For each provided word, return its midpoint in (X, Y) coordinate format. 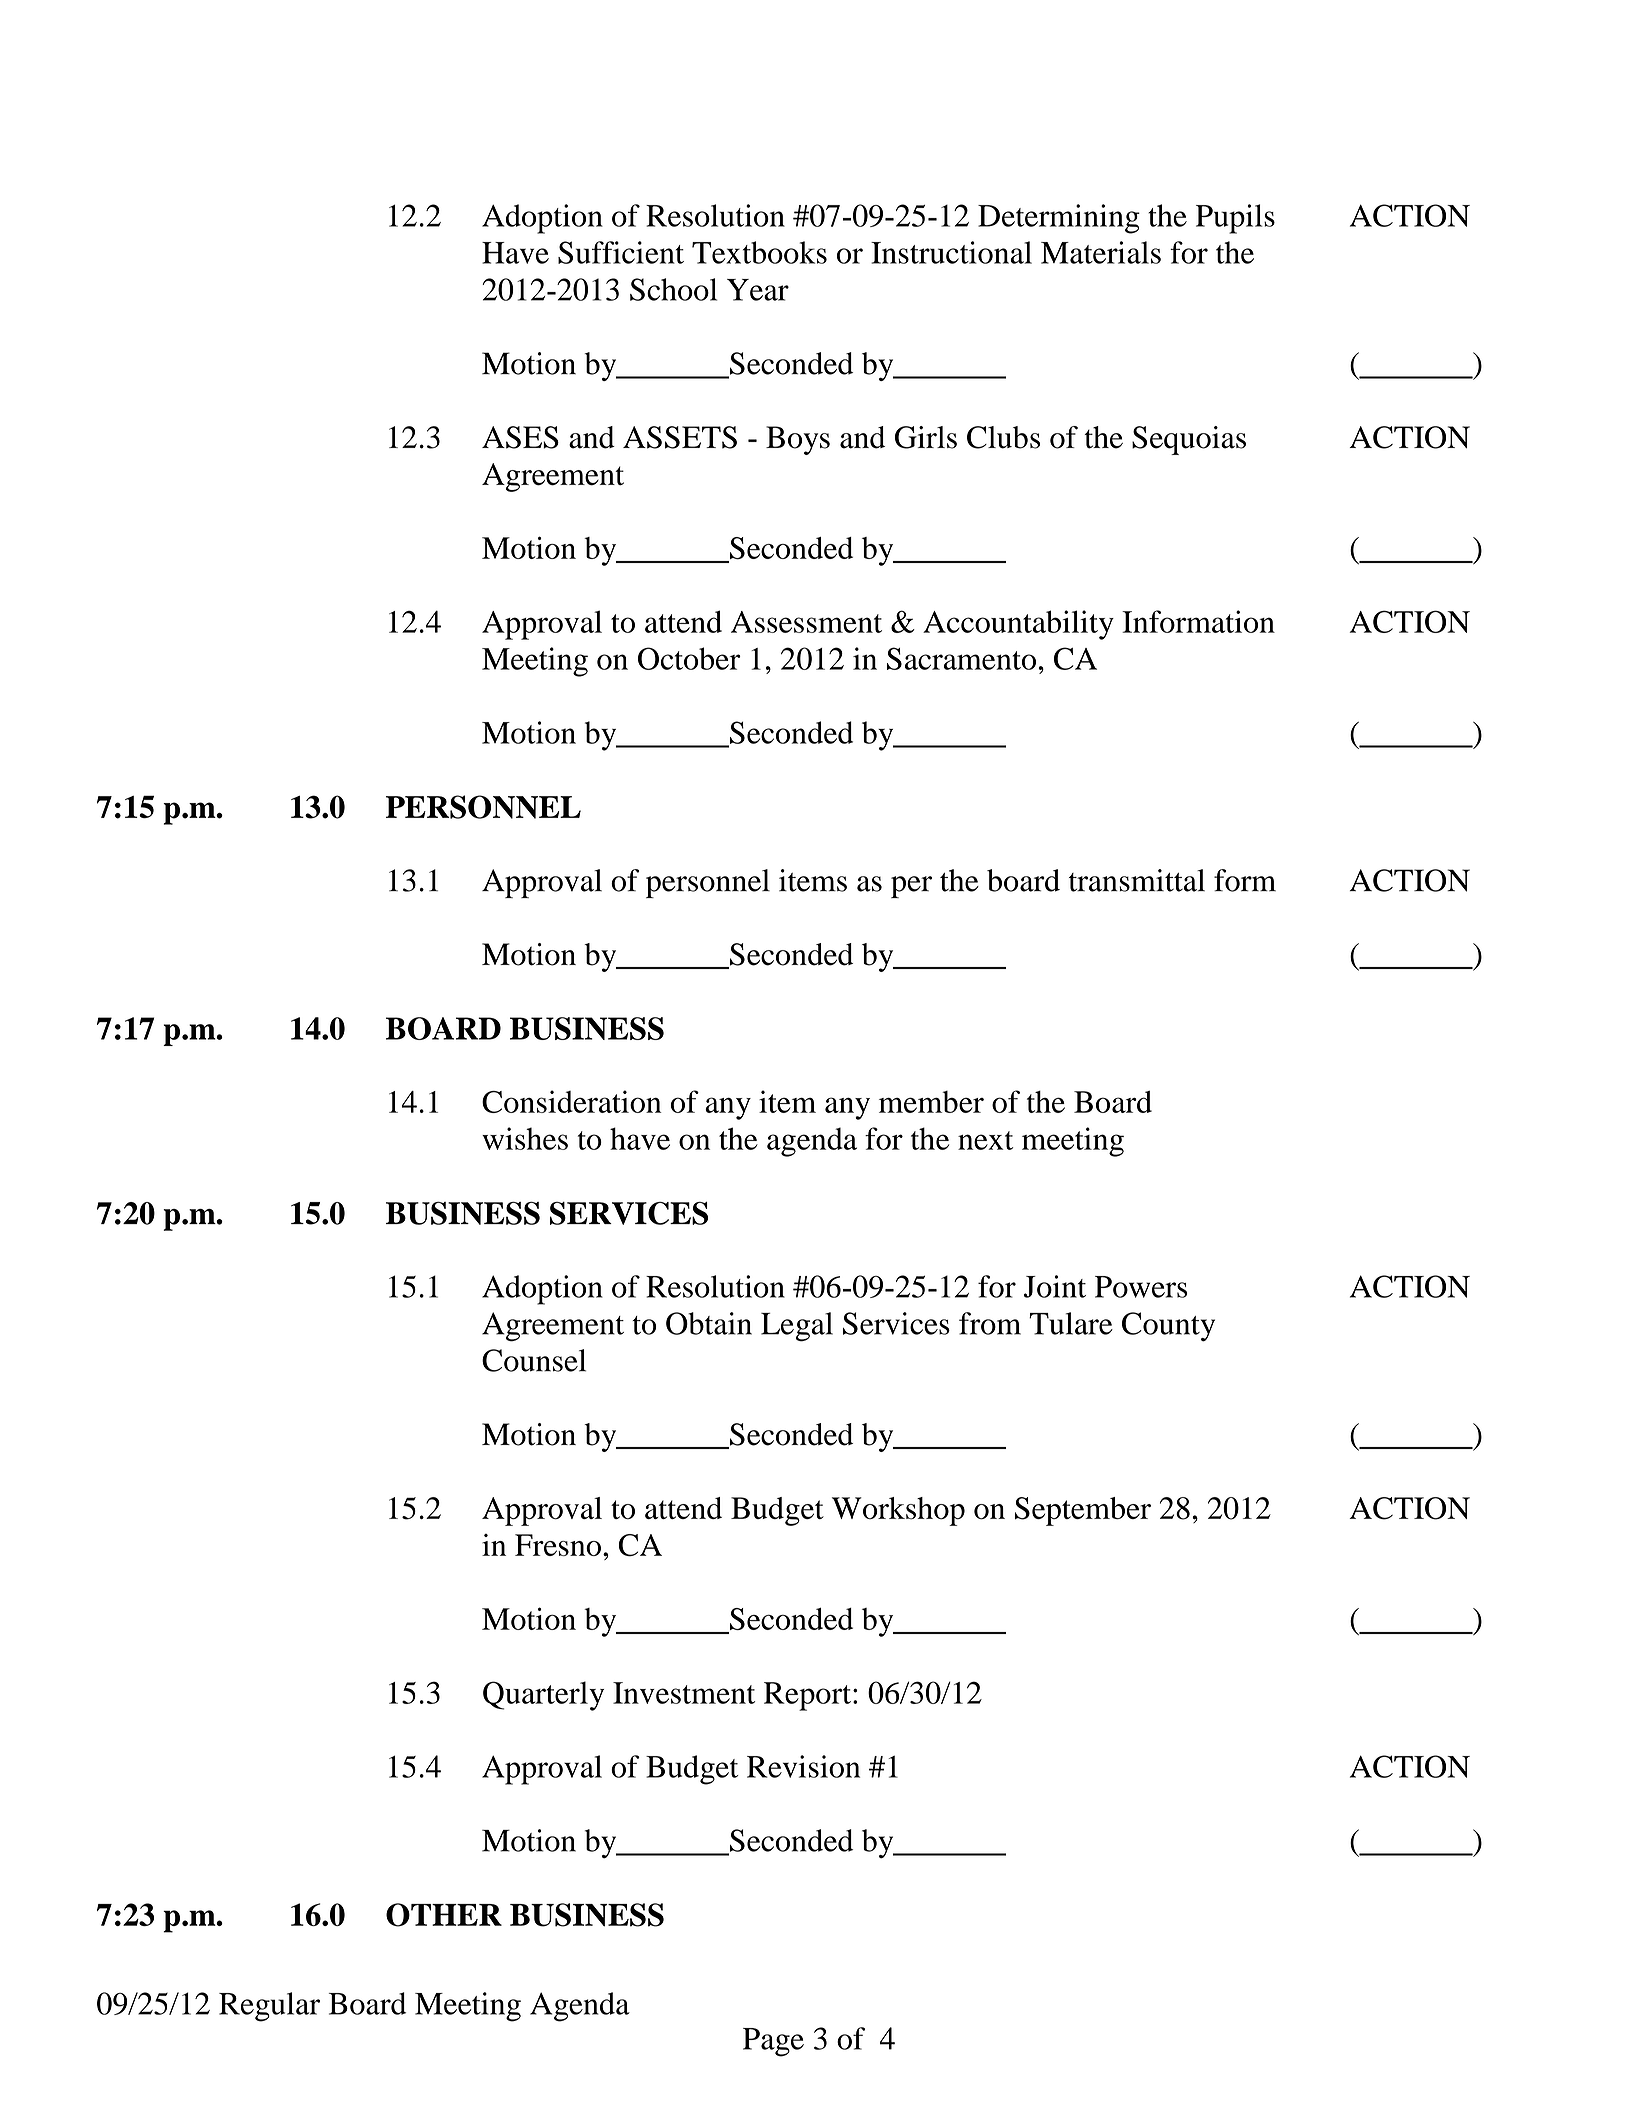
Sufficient (621, 252)
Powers (1141, 1287)
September (1083, 1511)
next (985, 1140)
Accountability (1018, 625)
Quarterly (543, 1696)
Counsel (534, 1360)
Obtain (709, 1323)
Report (809, 1696)
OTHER (444, 1915)
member (931, 1102)
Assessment (806, 622)
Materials (1101, 252)
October (689, 658)
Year (758, 290)
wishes (525, 1138)
